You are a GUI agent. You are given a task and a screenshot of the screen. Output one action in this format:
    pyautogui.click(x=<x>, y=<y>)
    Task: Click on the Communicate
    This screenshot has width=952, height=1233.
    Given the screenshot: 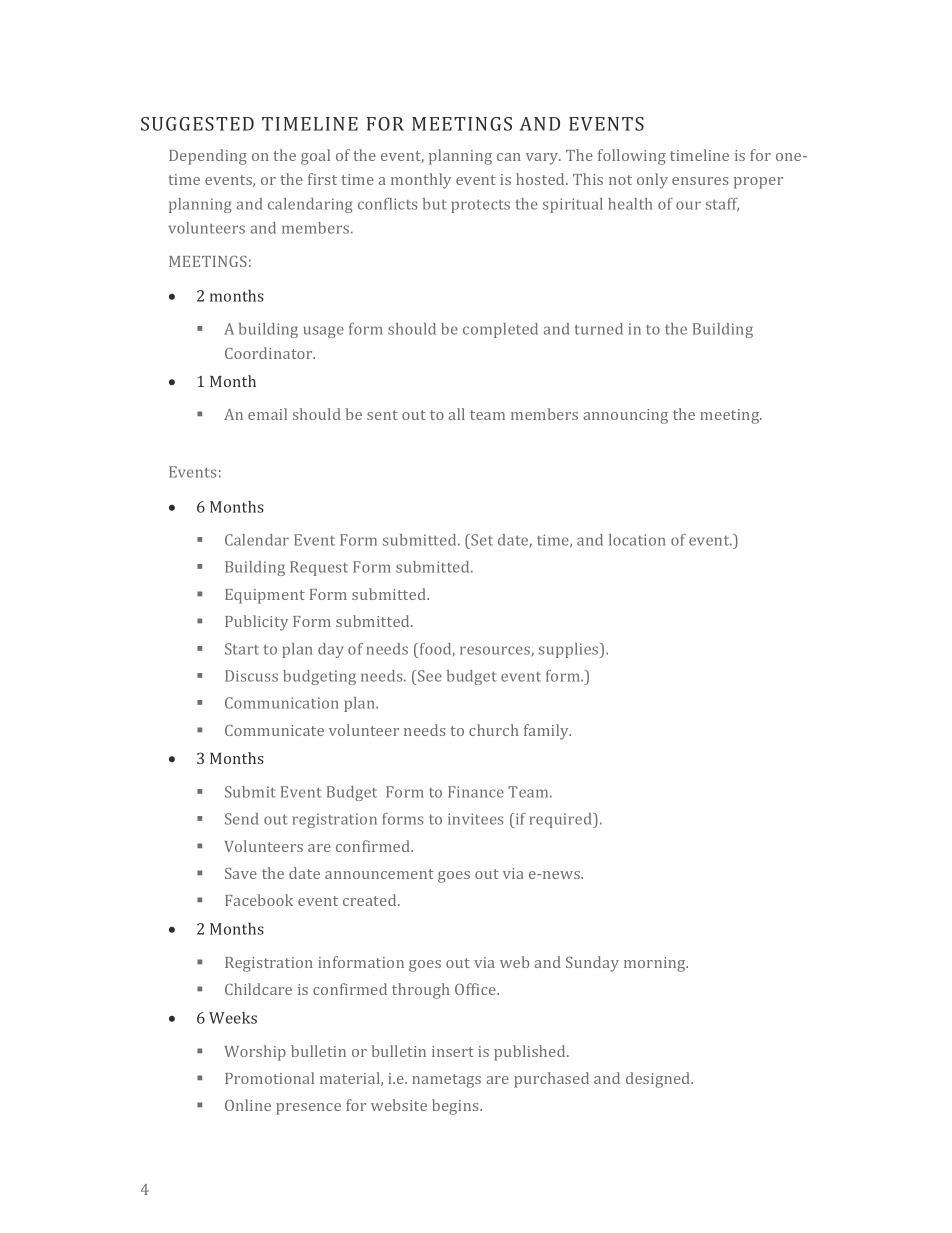 What is the action you would take?
    pyautogui.click(x=274, y=730)
